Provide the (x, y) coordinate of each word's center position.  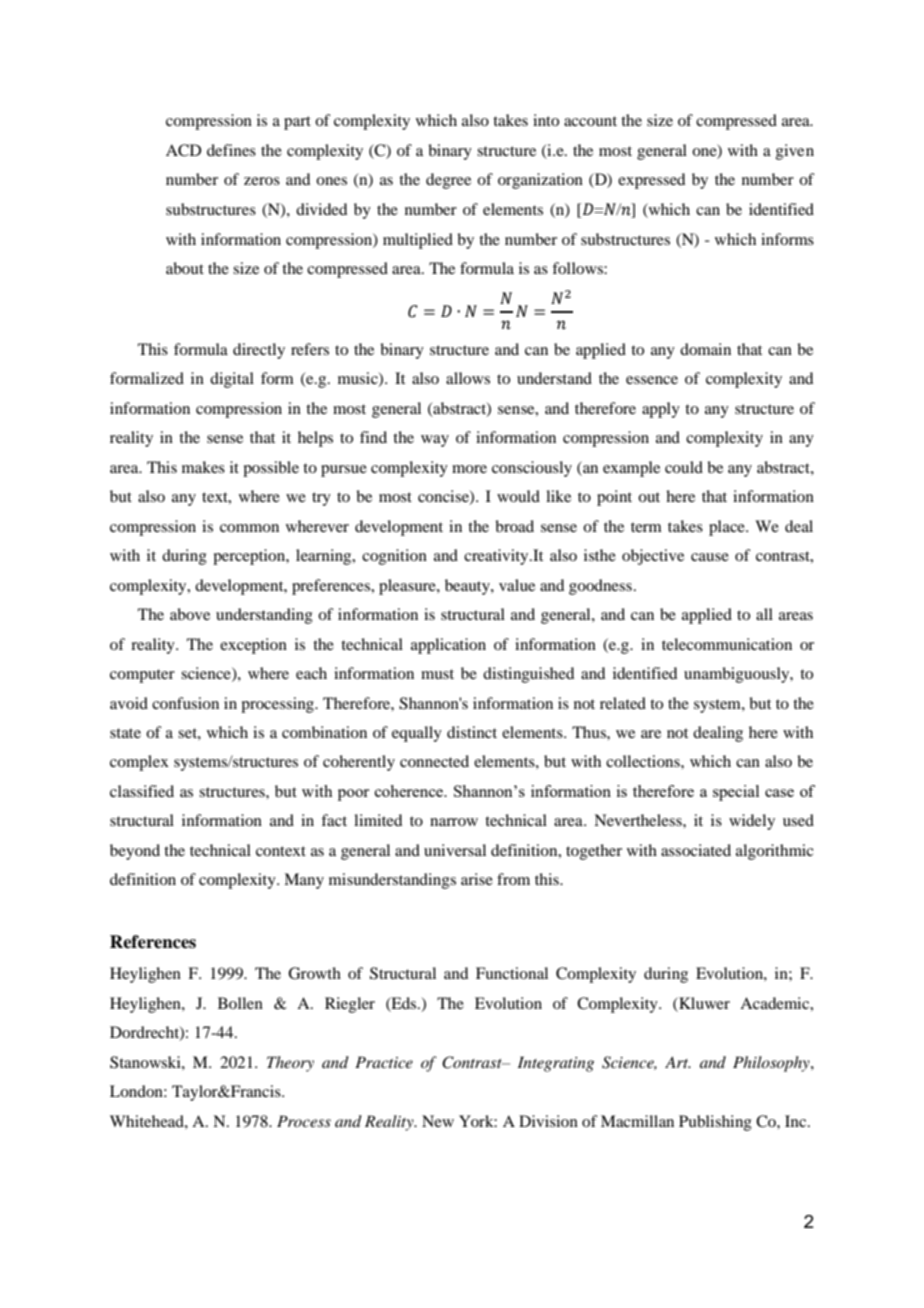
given (795, 152)
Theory (290, 1064)
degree (448, 181)
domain (705, 349)
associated (696, 850)
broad (514, 526)
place (728, 528)
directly (259, 351)
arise (477, 879)
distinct (472, 732)
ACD (183, 150)
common (249, 528)
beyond (135, 852)
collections (644, 761)
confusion (185, 703)
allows (468, 378)
